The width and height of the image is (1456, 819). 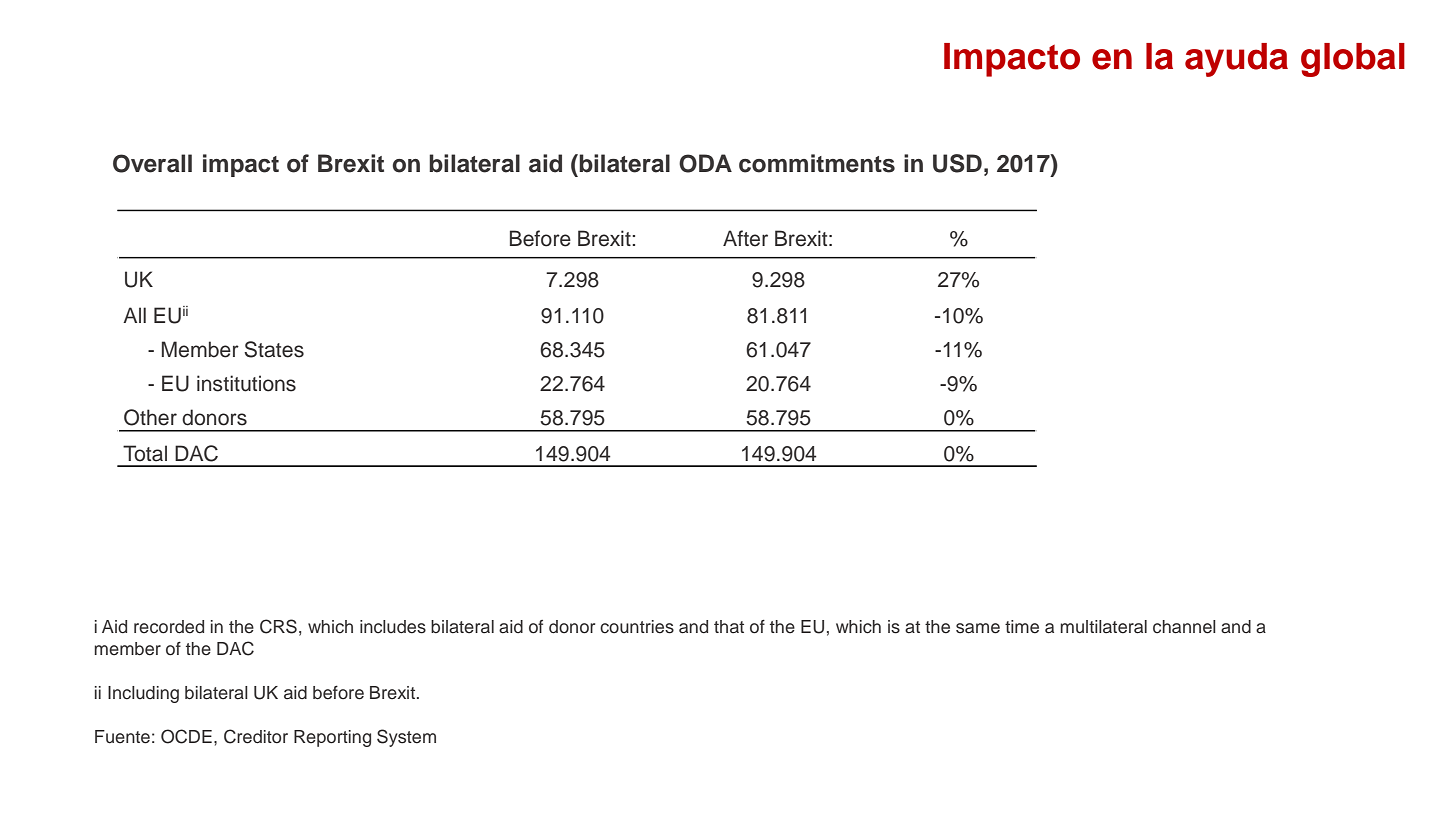 What do you see at coordinates (274, 349) in the image?
I see `States` at bounding box center [274, 349].
